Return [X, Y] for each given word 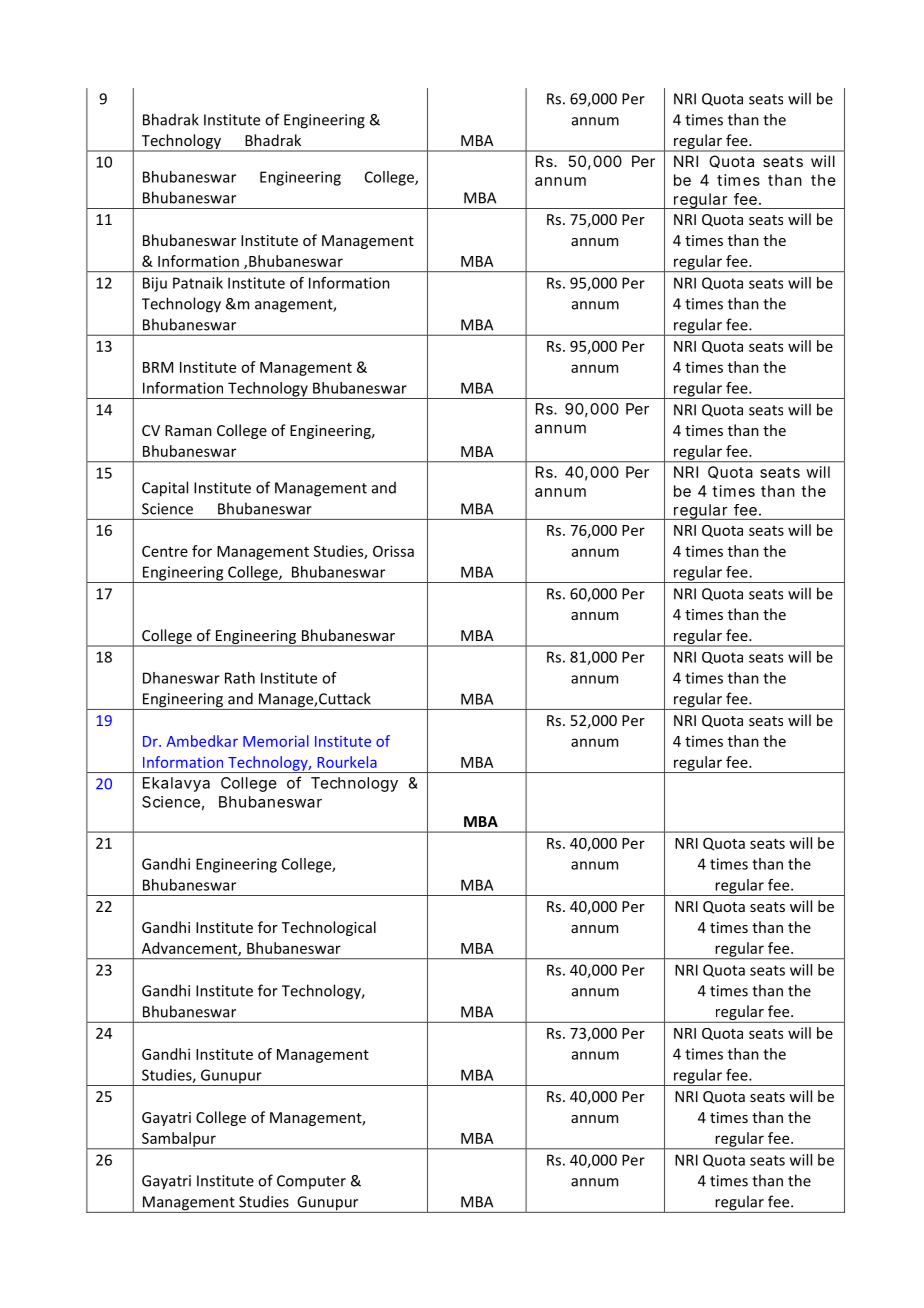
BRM [158, 367]
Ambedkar [202, 741]
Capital [165, 489]
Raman [188, 430]
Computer [311, 1182]
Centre [165, 551]
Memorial [276, 741]
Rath [240, 678]
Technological [329, 928]
